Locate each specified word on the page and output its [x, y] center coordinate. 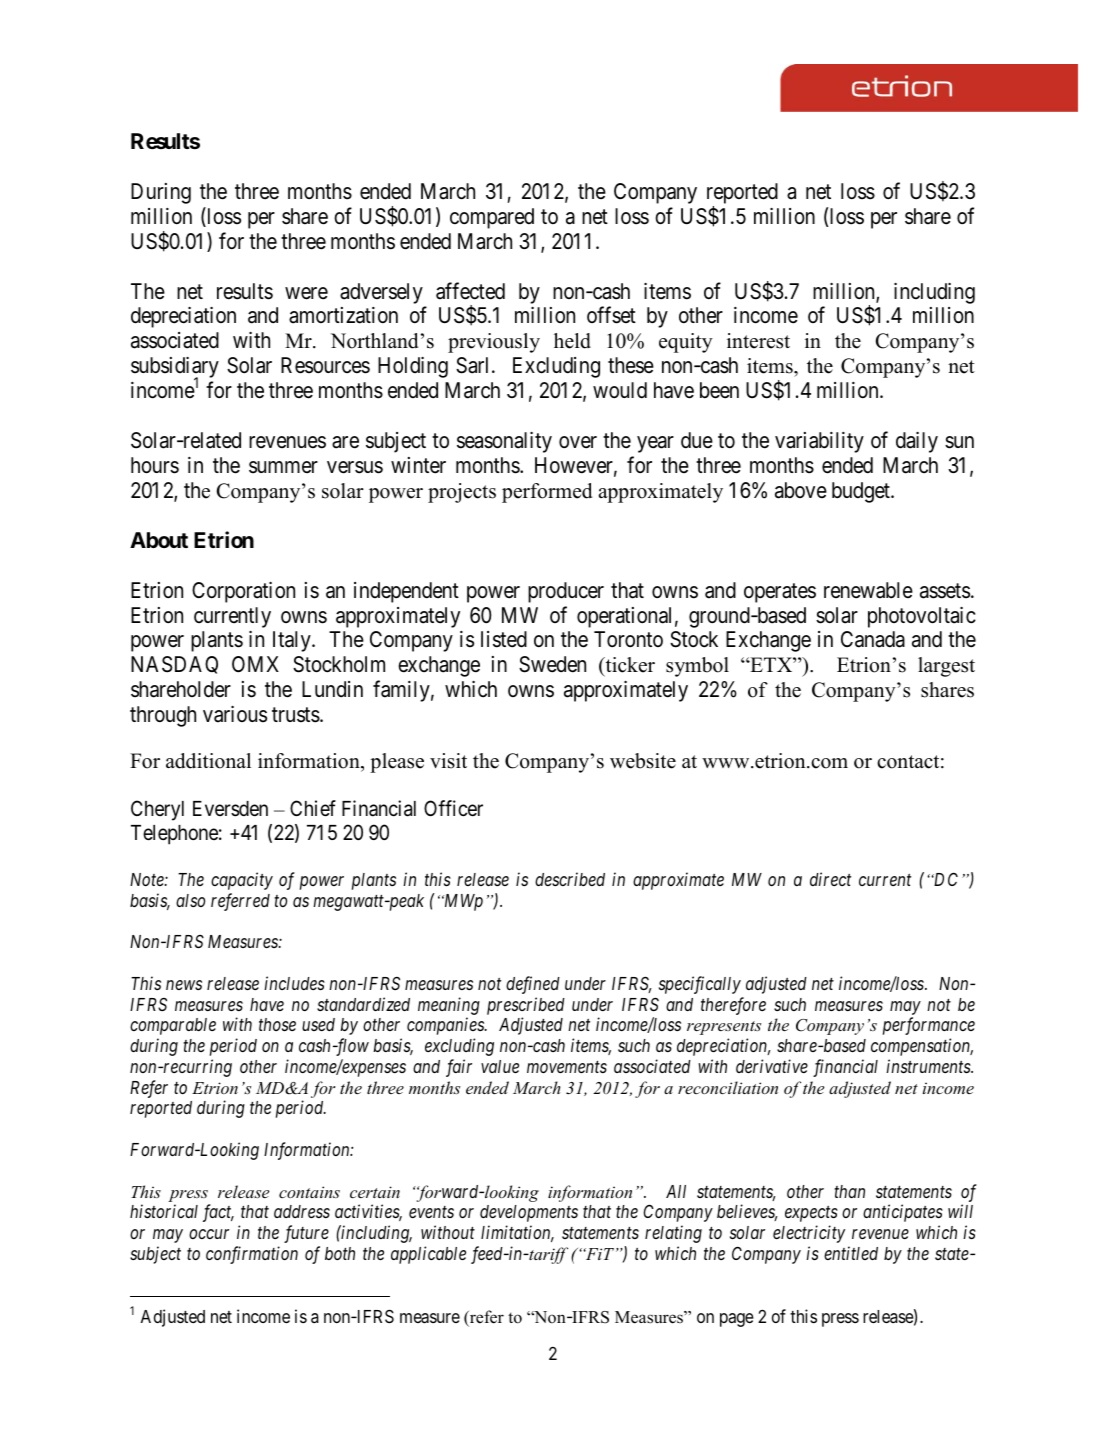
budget [862, 492]
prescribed [526, 1006]
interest [758, 341]
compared [492, 218]
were [306, 293]
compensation [922, 1047]
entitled [851, 1253]
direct [830, 879]
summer [283, 467]
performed [547, 493]
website [643, 761]
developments [529, 1213]
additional [208, 761]
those [277, 1024]
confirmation [252, 1255]
